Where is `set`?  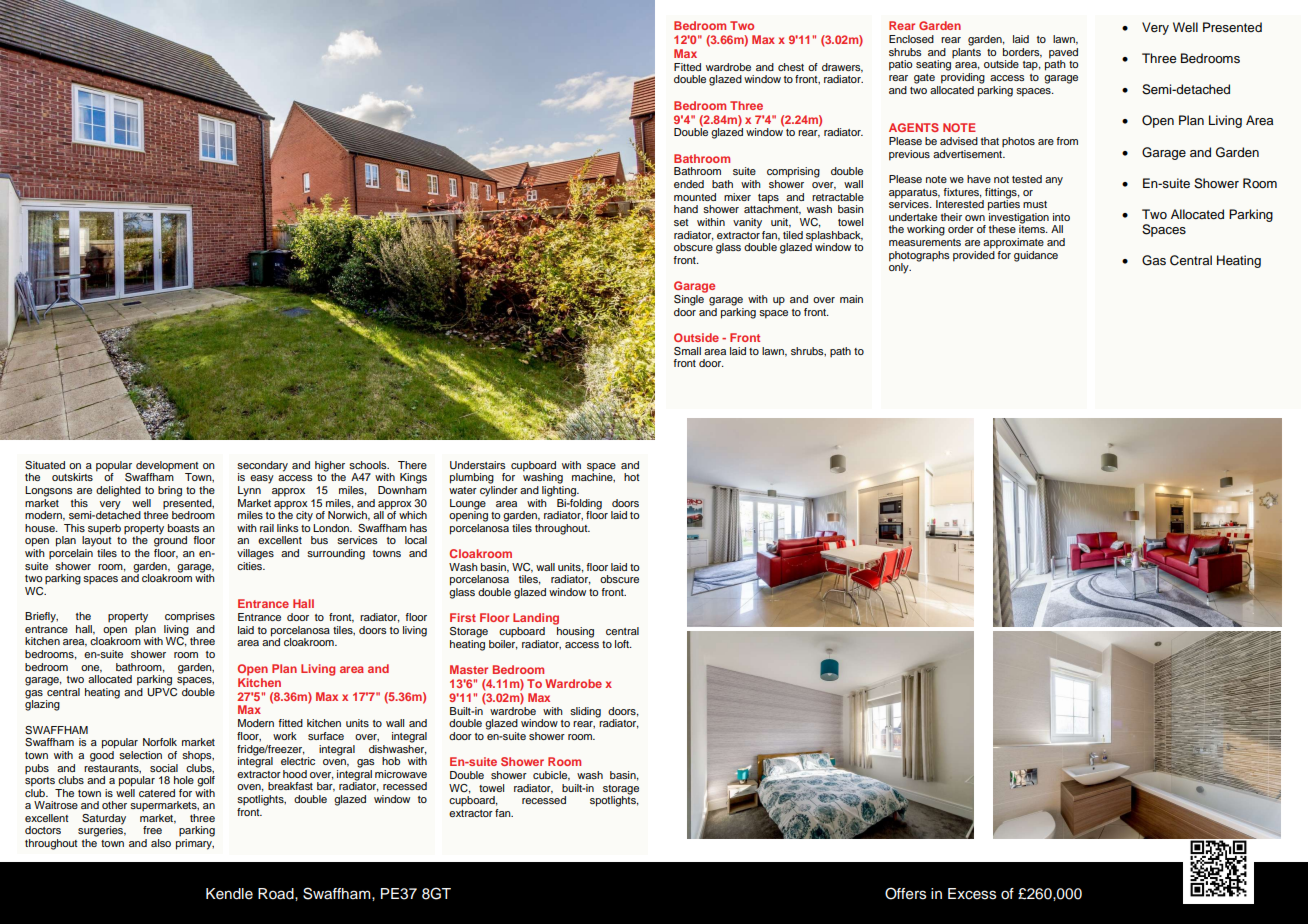
set is located at coordinates (681, 222).
